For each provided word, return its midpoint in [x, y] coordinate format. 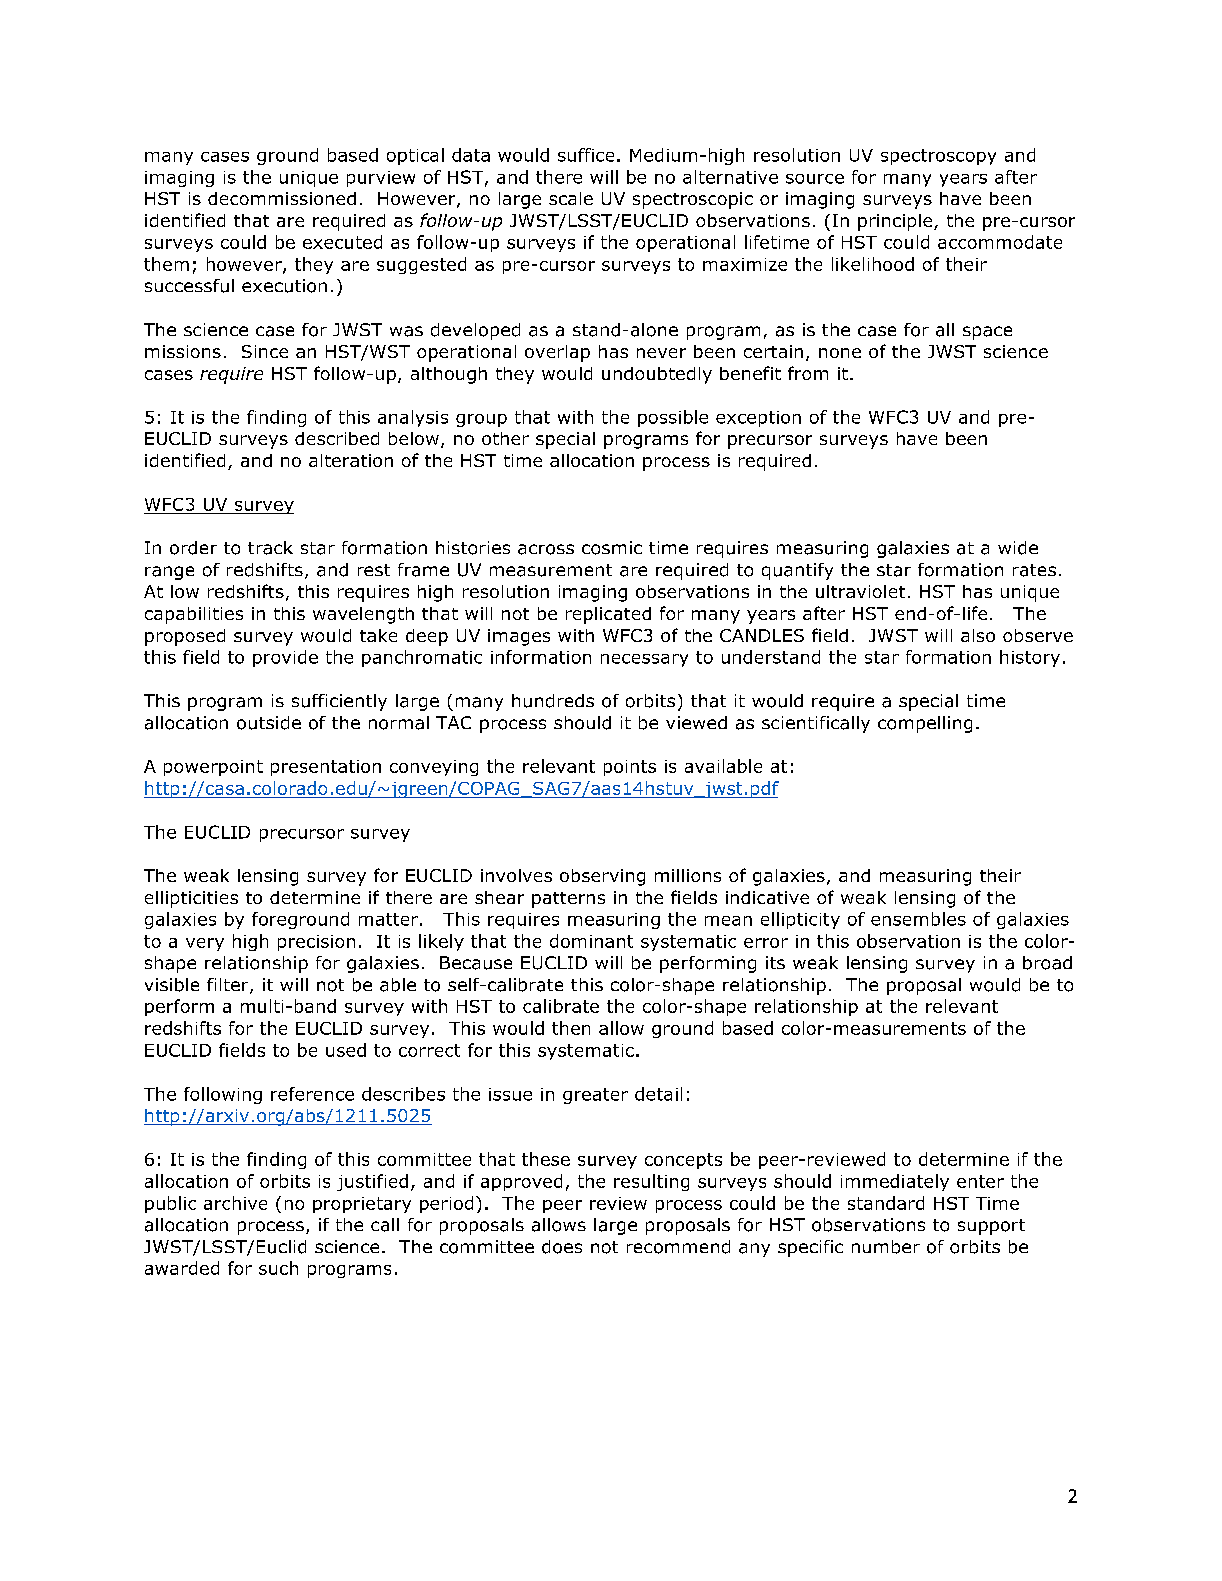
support [991, 1227]
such [278, 1268]
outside [269, 723]
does [562, 1247]
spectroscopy [938, 157]
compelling [925, 724]
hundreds [553, 701]
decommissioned [282, 198]
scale [571, 198]
